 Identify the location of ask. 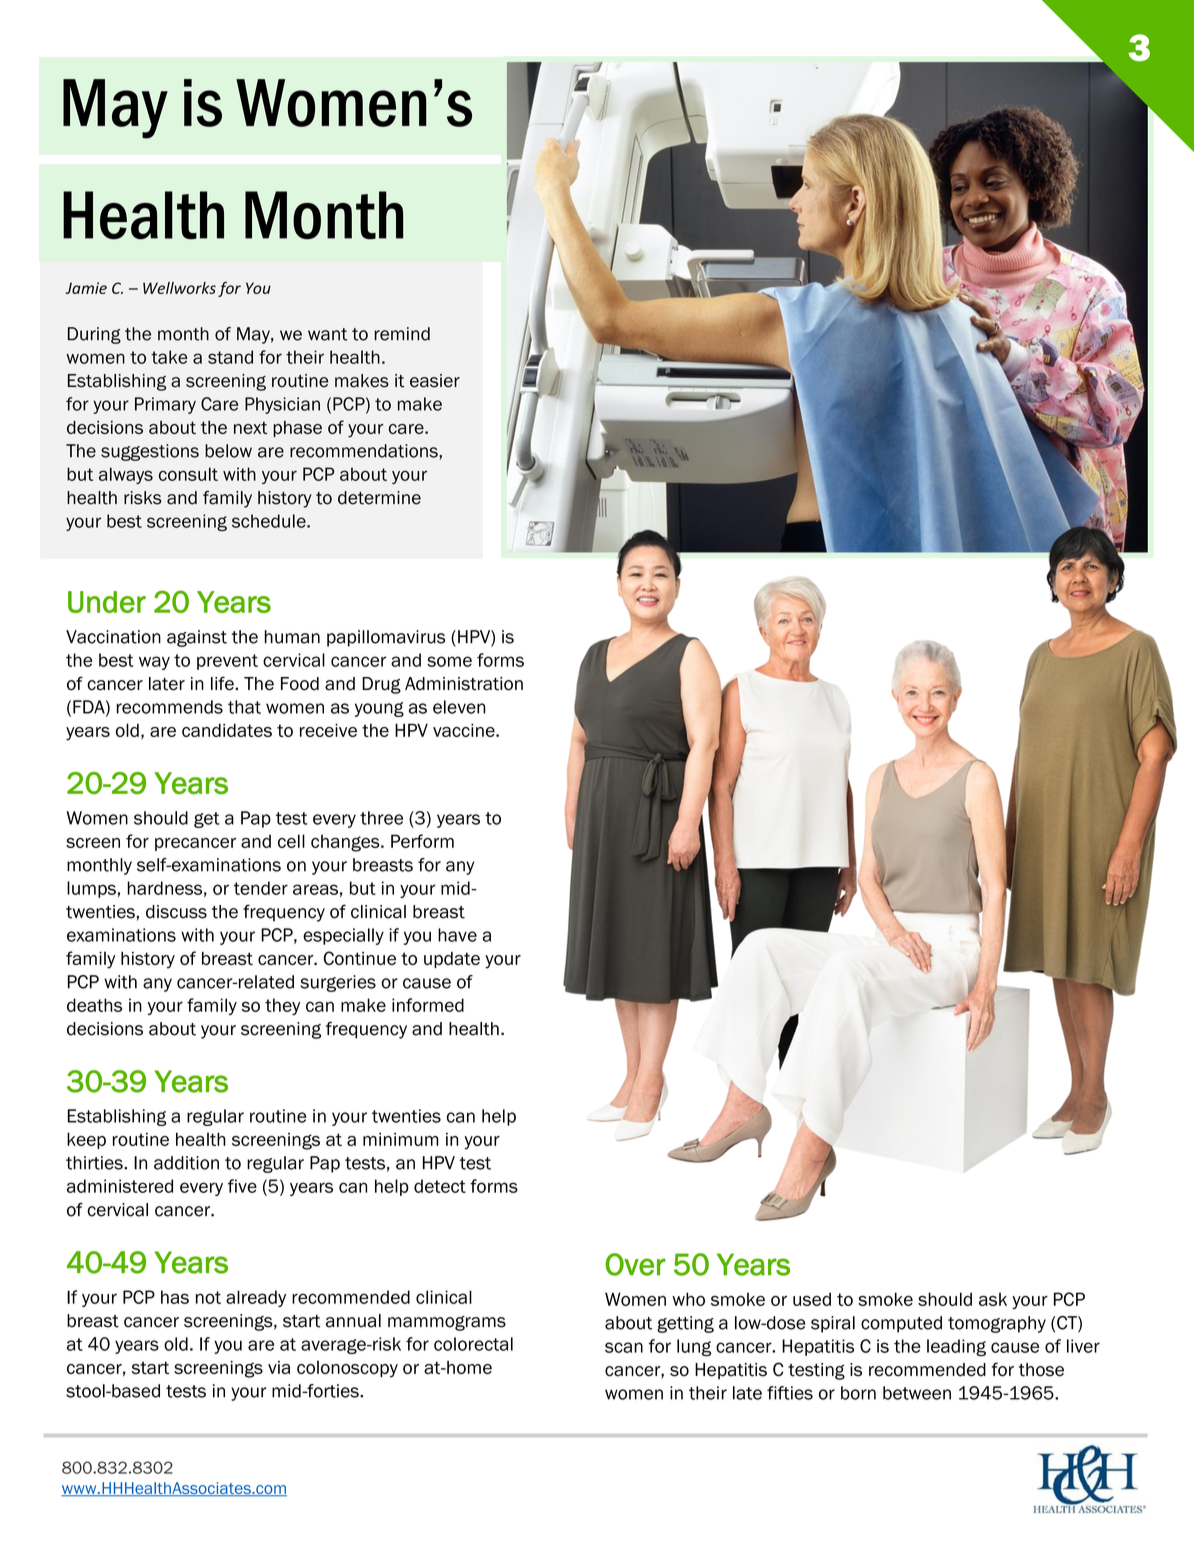
(993, 1299).
